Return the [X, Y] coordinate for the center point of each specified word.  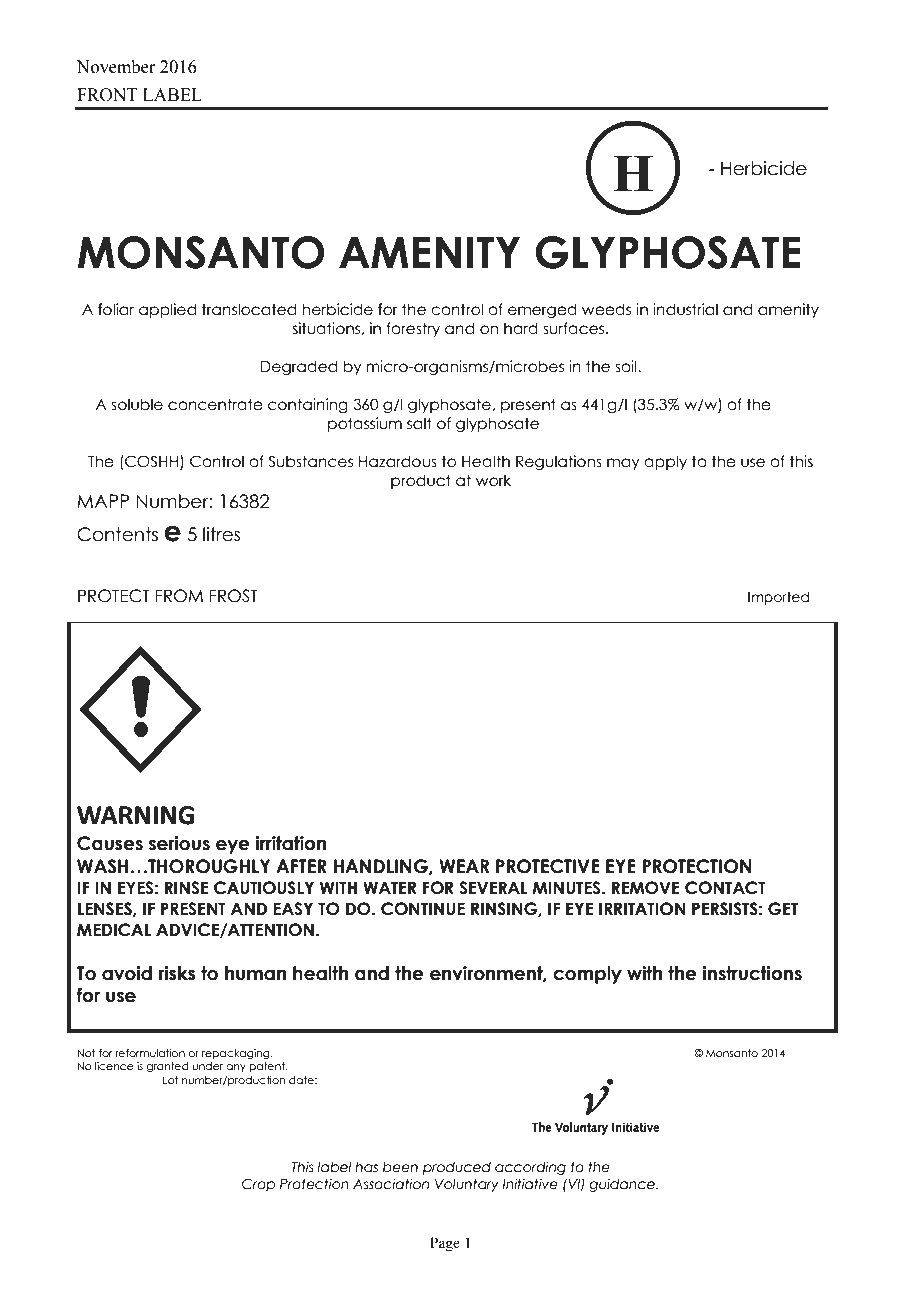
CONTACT [725, 888]
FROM [179, 596]
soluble [137, 404]
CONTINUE [423, 909]
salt [419, 423]
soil [627, 366]
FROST [233, 596]
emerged [542, 310]
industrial [685, 309]
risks [177, 973]
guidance [623, 1185]
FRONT [107, 95]
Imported [778, 598]
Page [445, 1244]
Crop [258, 1185]
